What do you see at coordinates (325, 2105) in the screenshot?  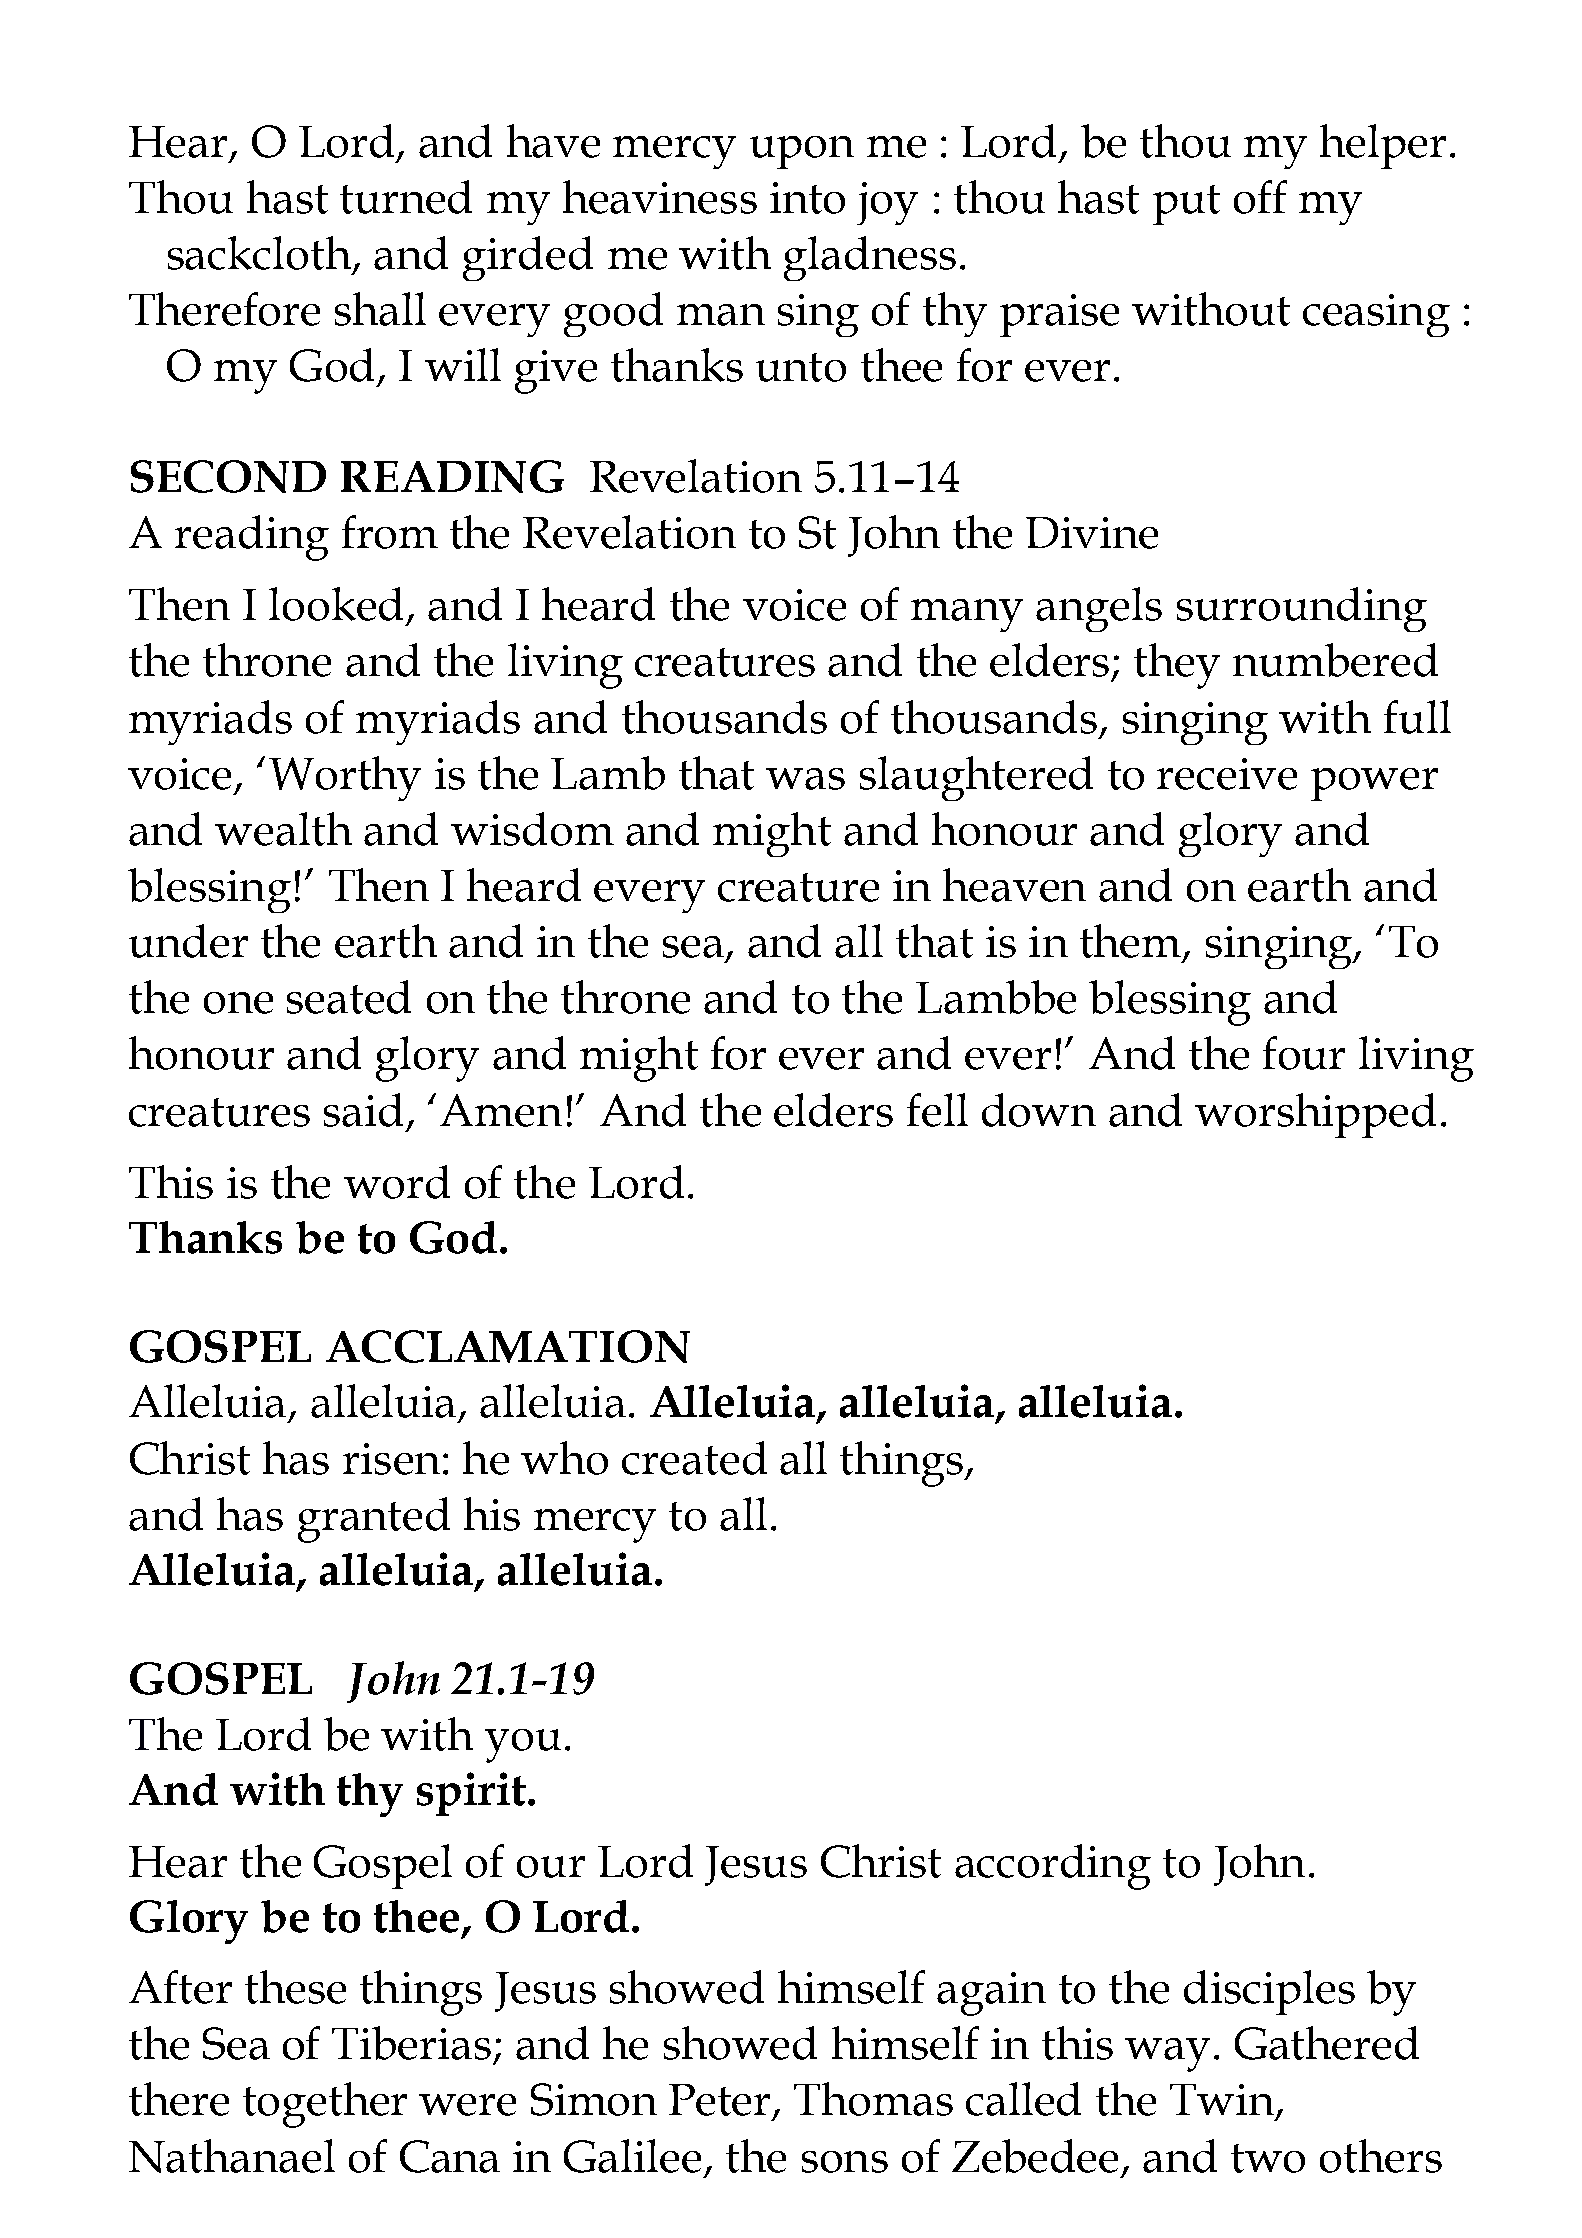 I see `together` at bounding box center [325, 2105].
